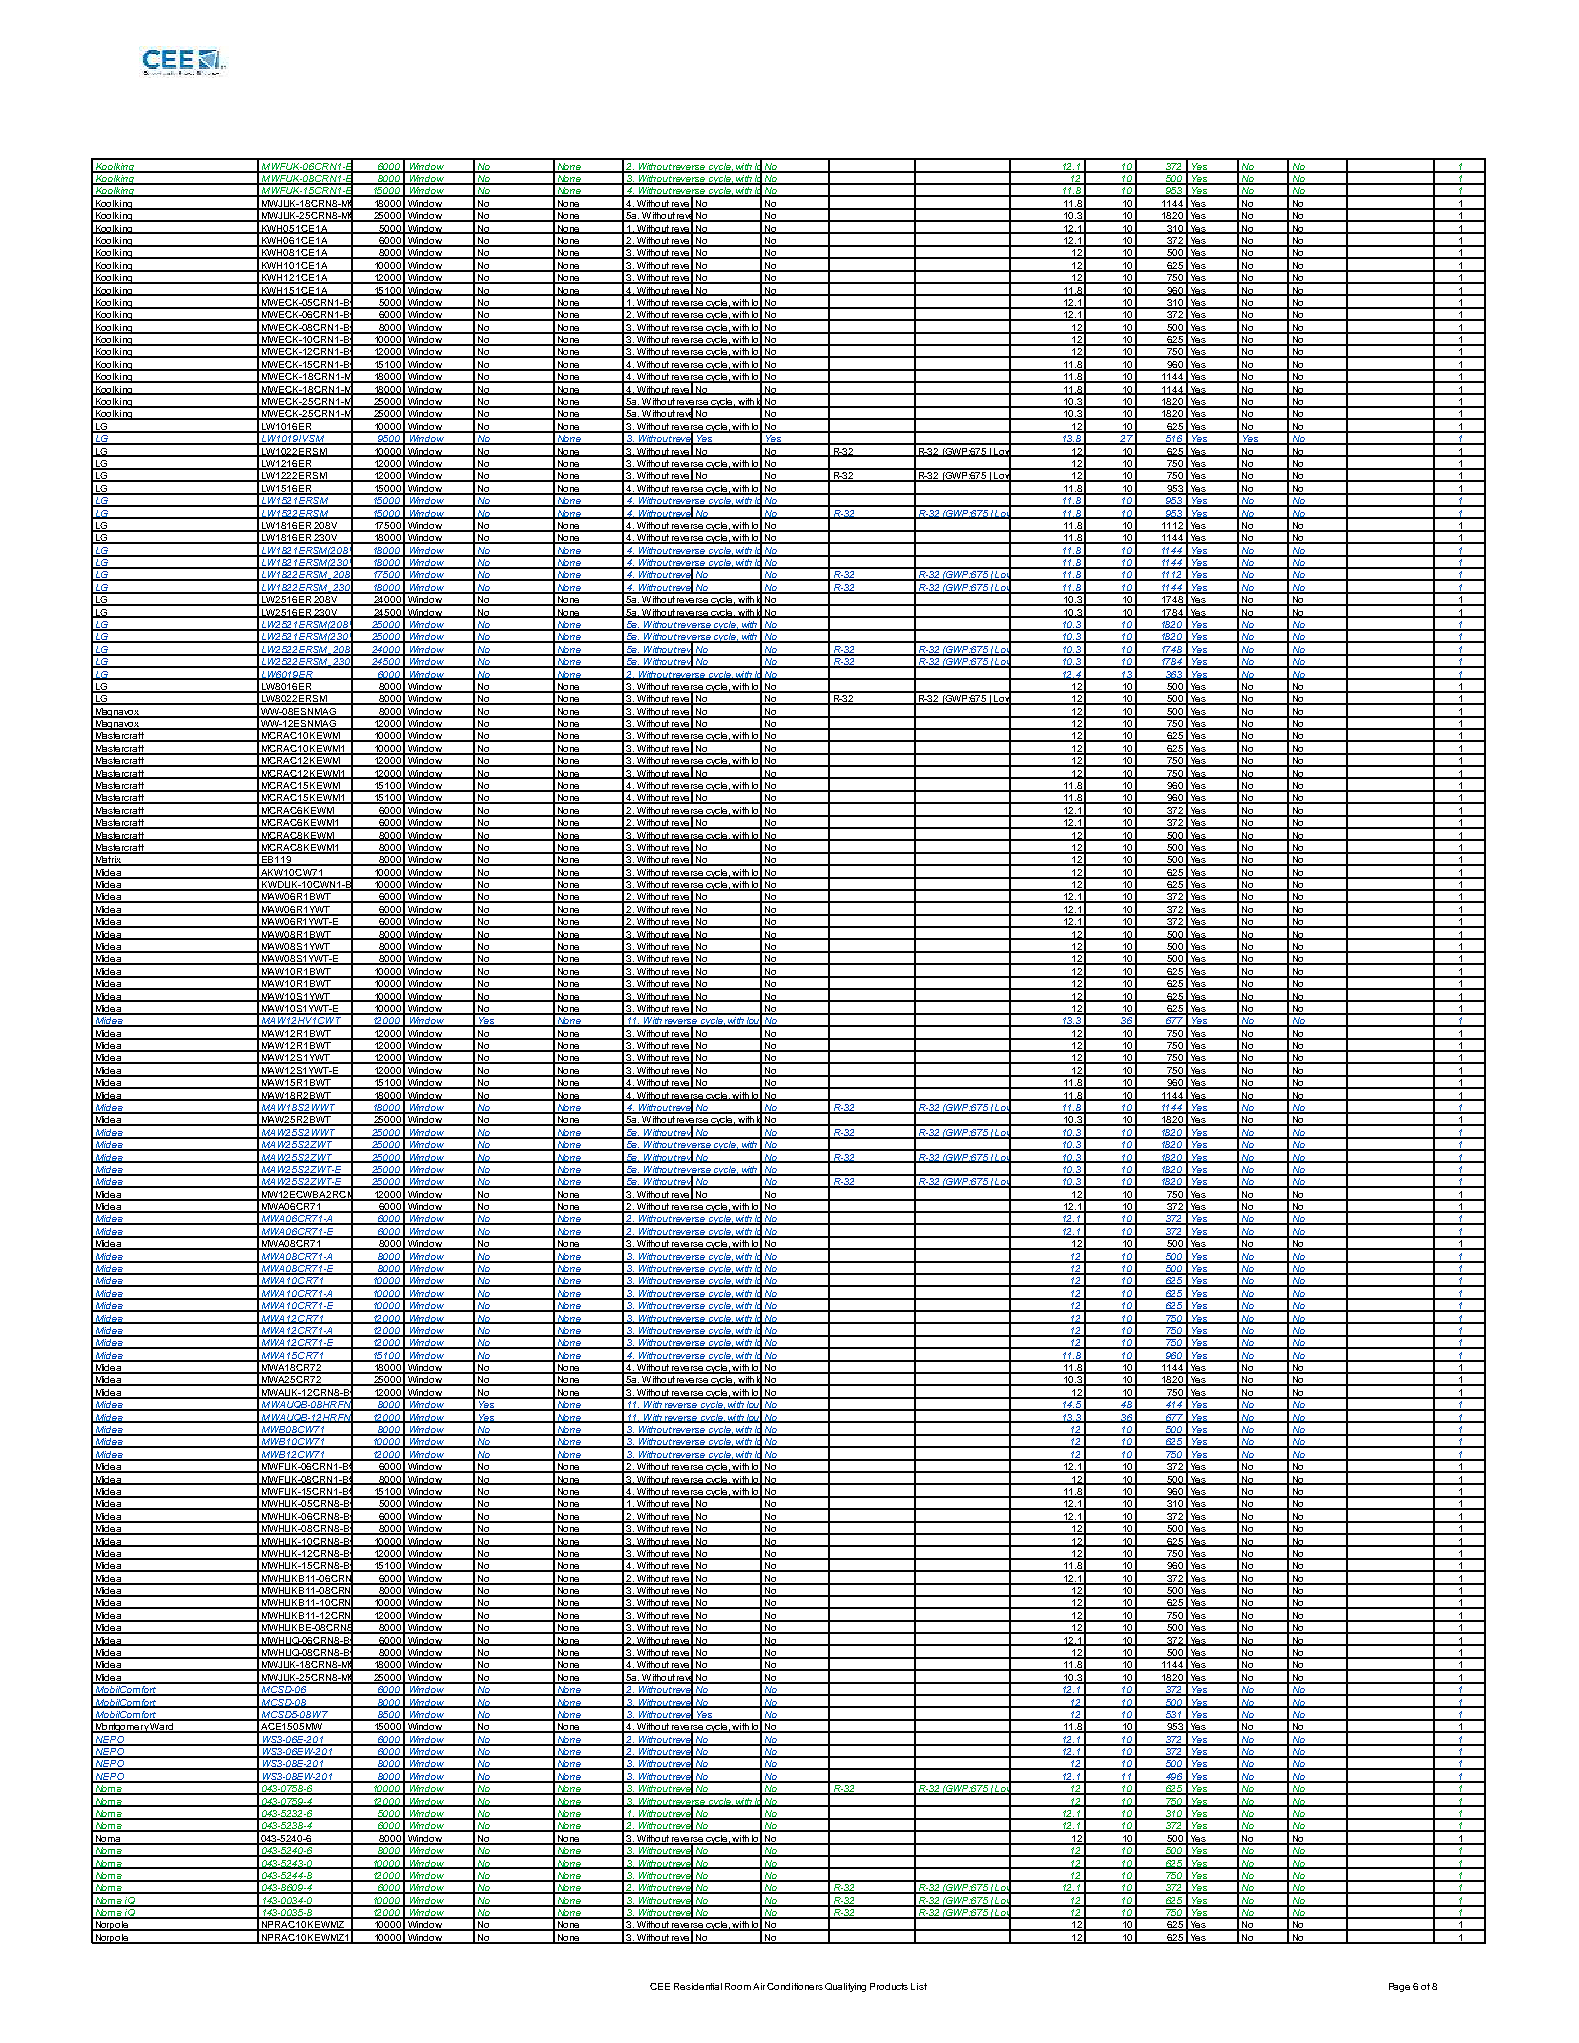  Describe the element at coordinates (889, 1986) in the screenshot. I see `Products` at that location.
